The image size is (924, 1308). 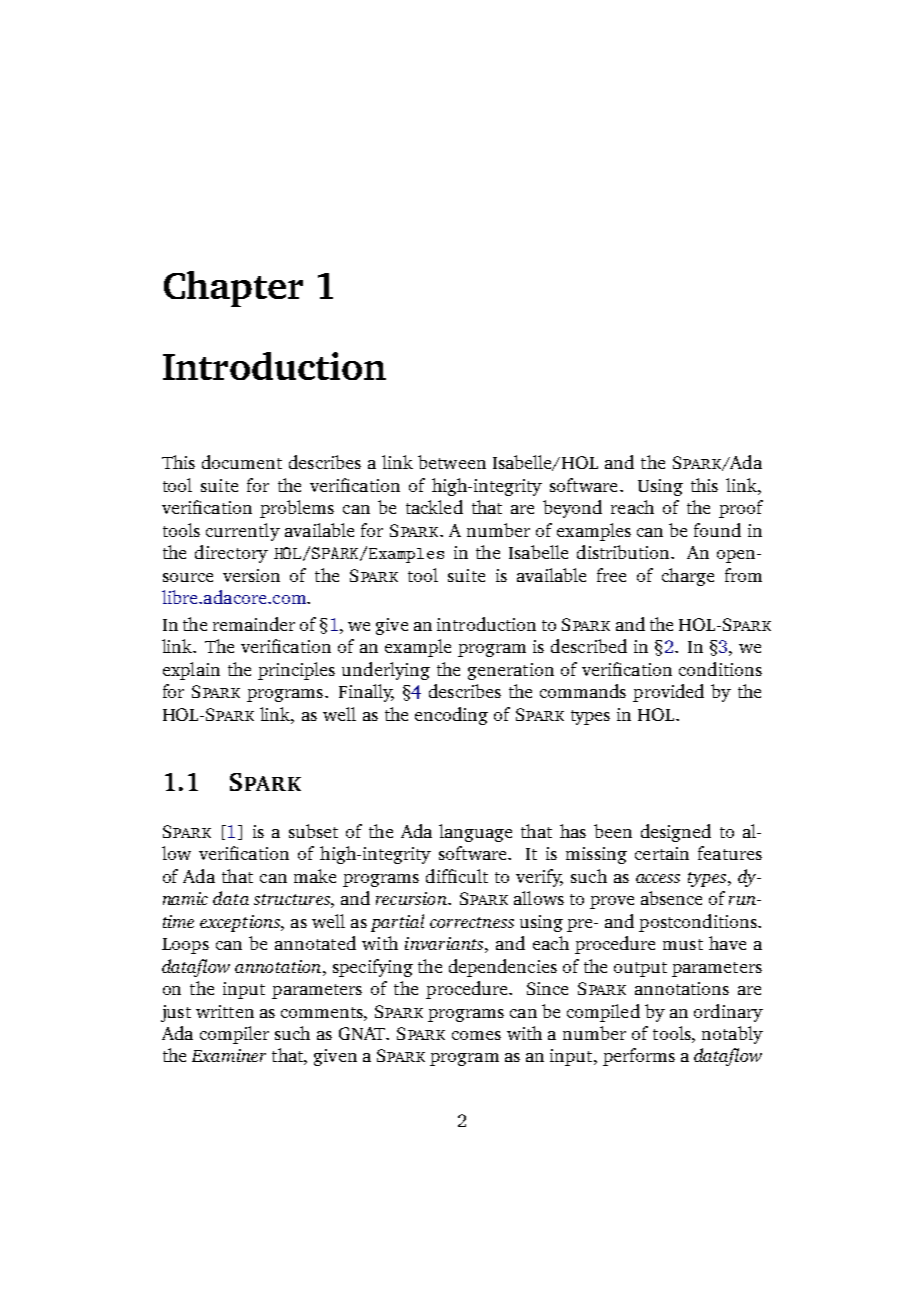 What do you see at coordinates (668, 693) in the screenshot?
I see `provided` at bounding box center [668, 693].
